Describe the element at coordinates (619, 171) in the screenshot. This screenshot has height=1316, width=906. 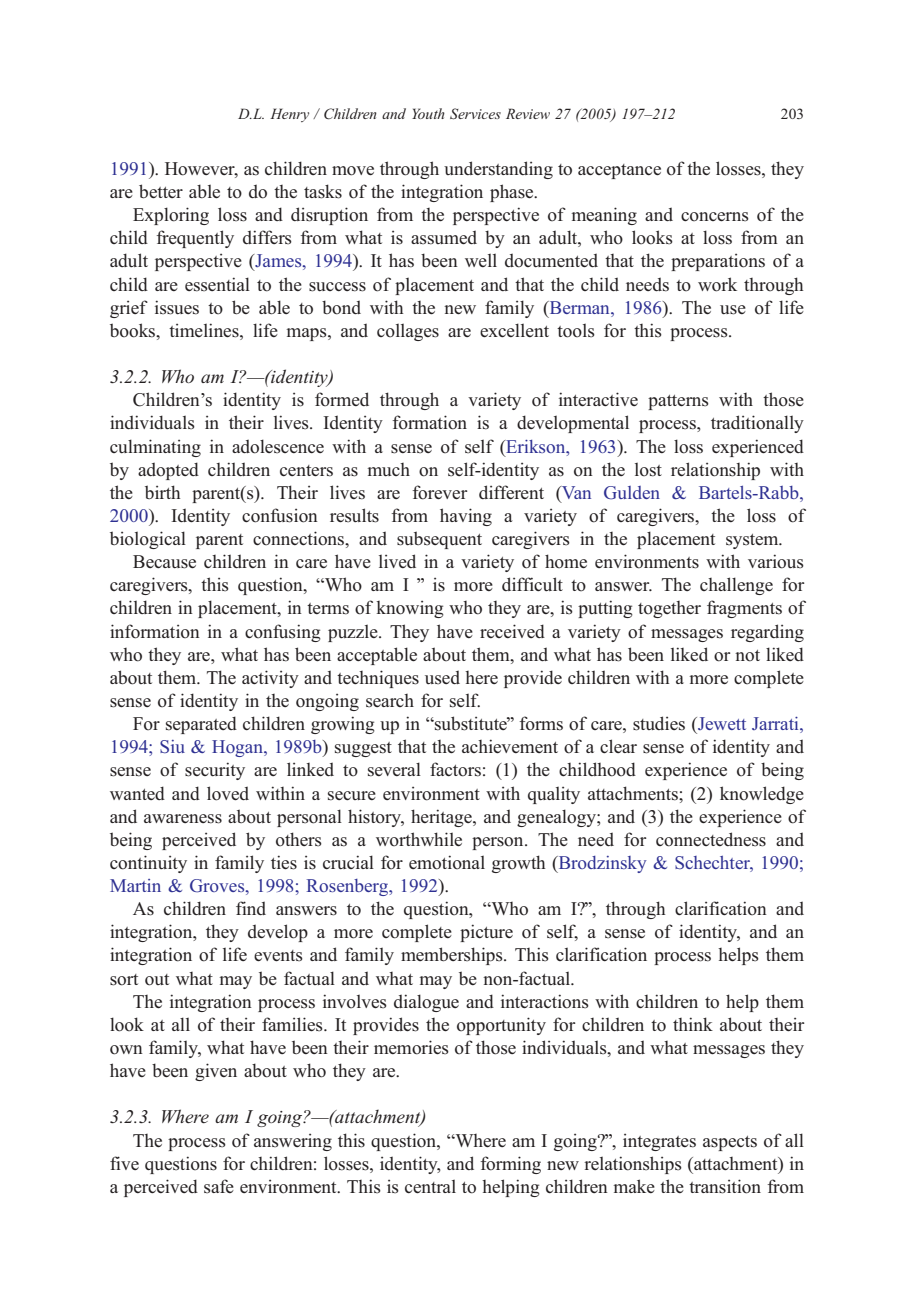
I see `acceptance` at that location.
